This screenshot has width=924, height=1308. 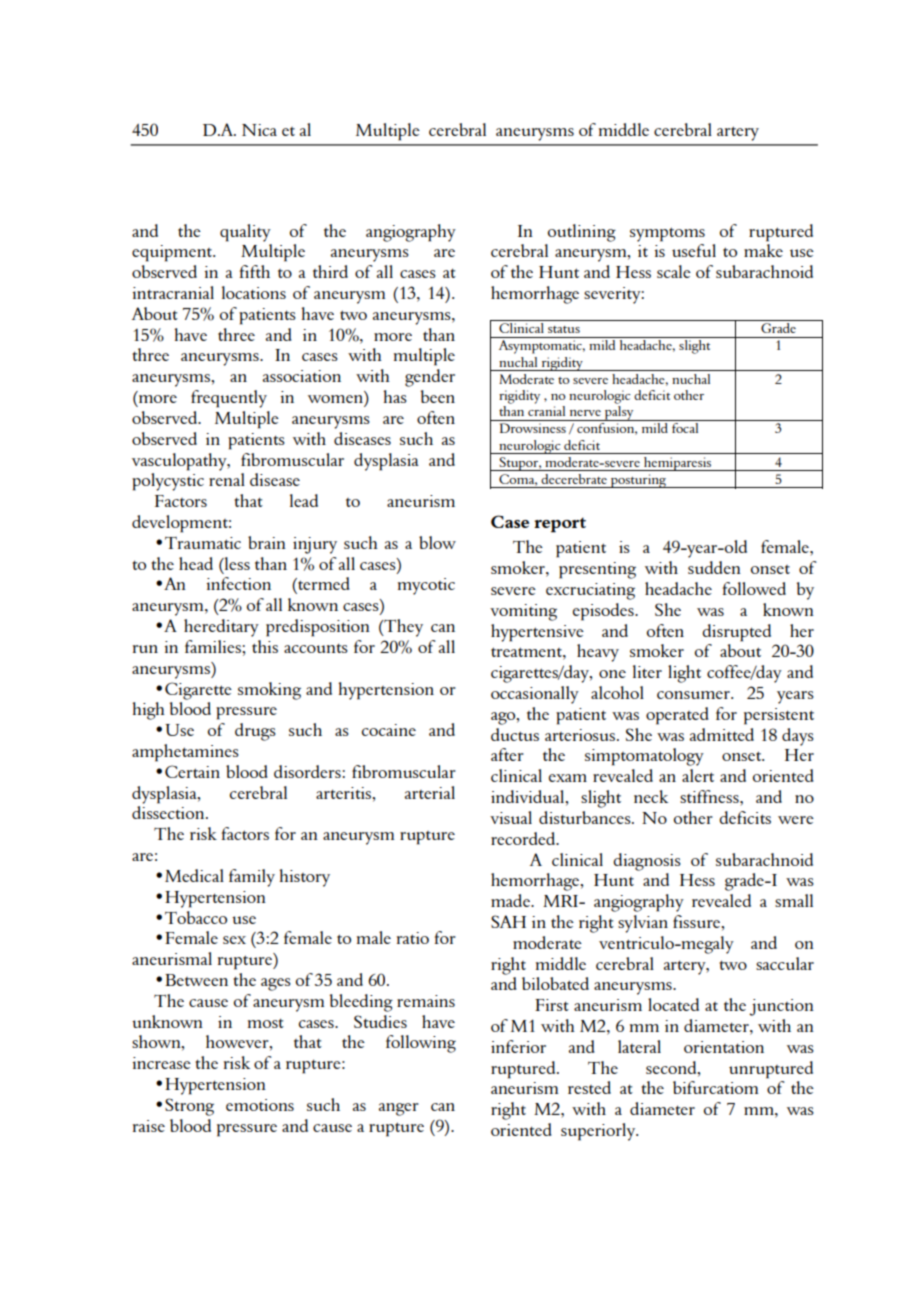 What do you see at coordinates (694, 250) in the screenshot?
I see `useful` at bounding box center [694, 250].
